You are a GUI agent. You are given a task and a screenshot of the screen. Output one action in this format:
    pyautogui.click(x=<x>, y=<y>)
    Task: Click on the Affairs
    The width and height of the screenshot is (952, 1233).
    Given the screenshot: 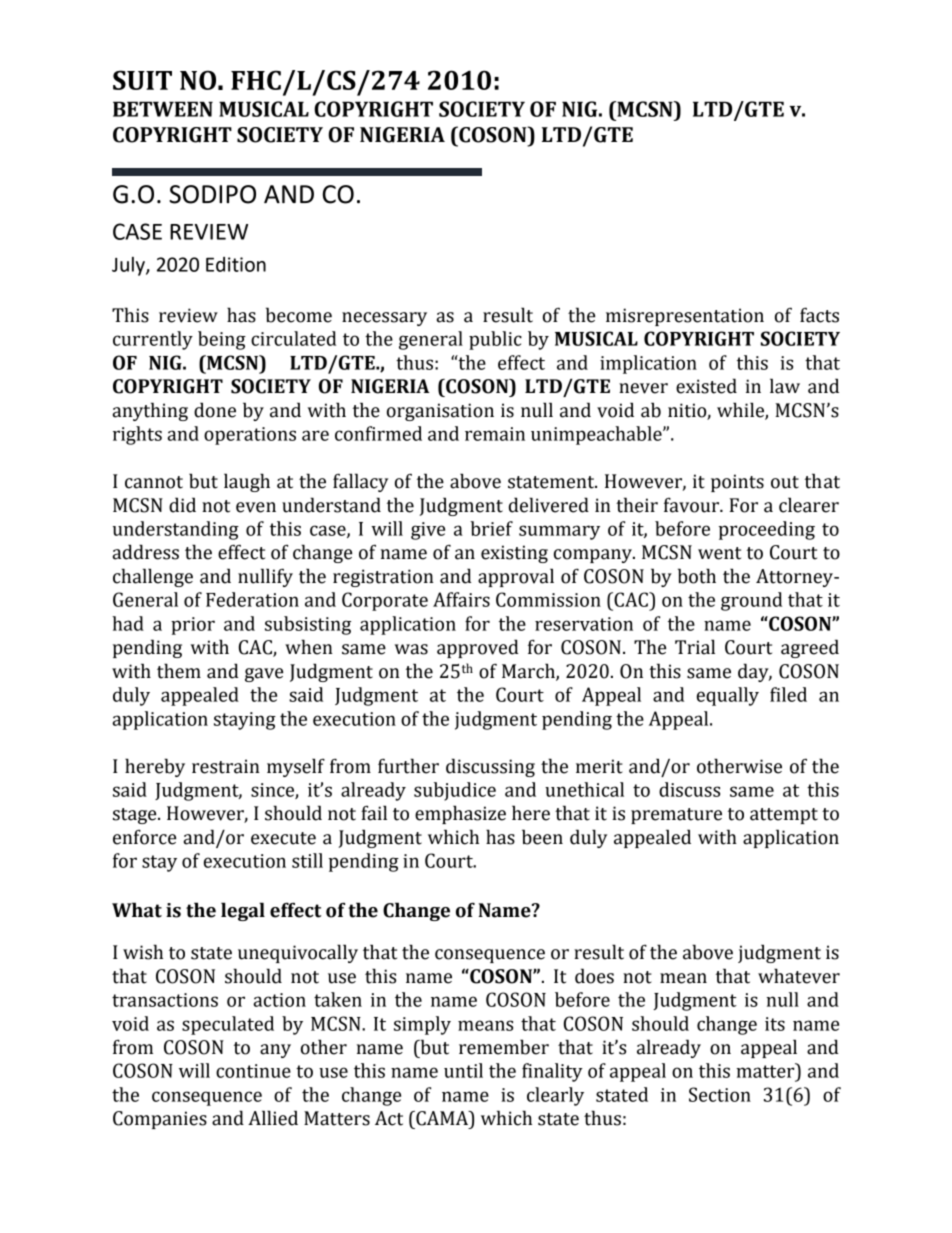 What is the action you would take?
    pyautogui.click(x=461, y=599)
